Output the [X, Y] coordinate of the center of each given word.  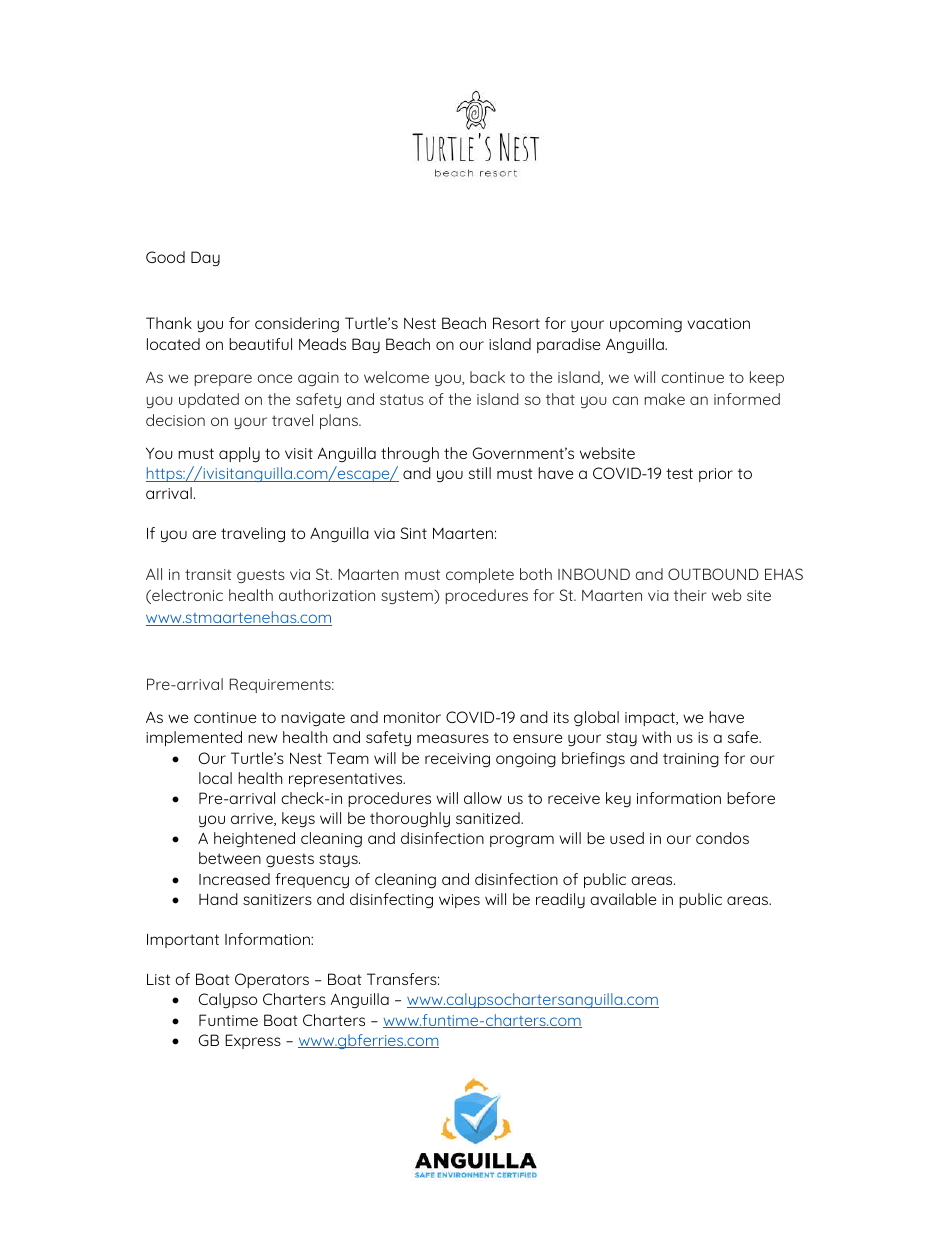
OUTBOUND [713, 574]
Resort [516, 323]
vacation [718, 323]
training [691, 760]
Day [205, 259]
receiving [457, 760]
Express [253, 1041]
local [215, 778]
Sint [413, 533]
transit [208, 574]
